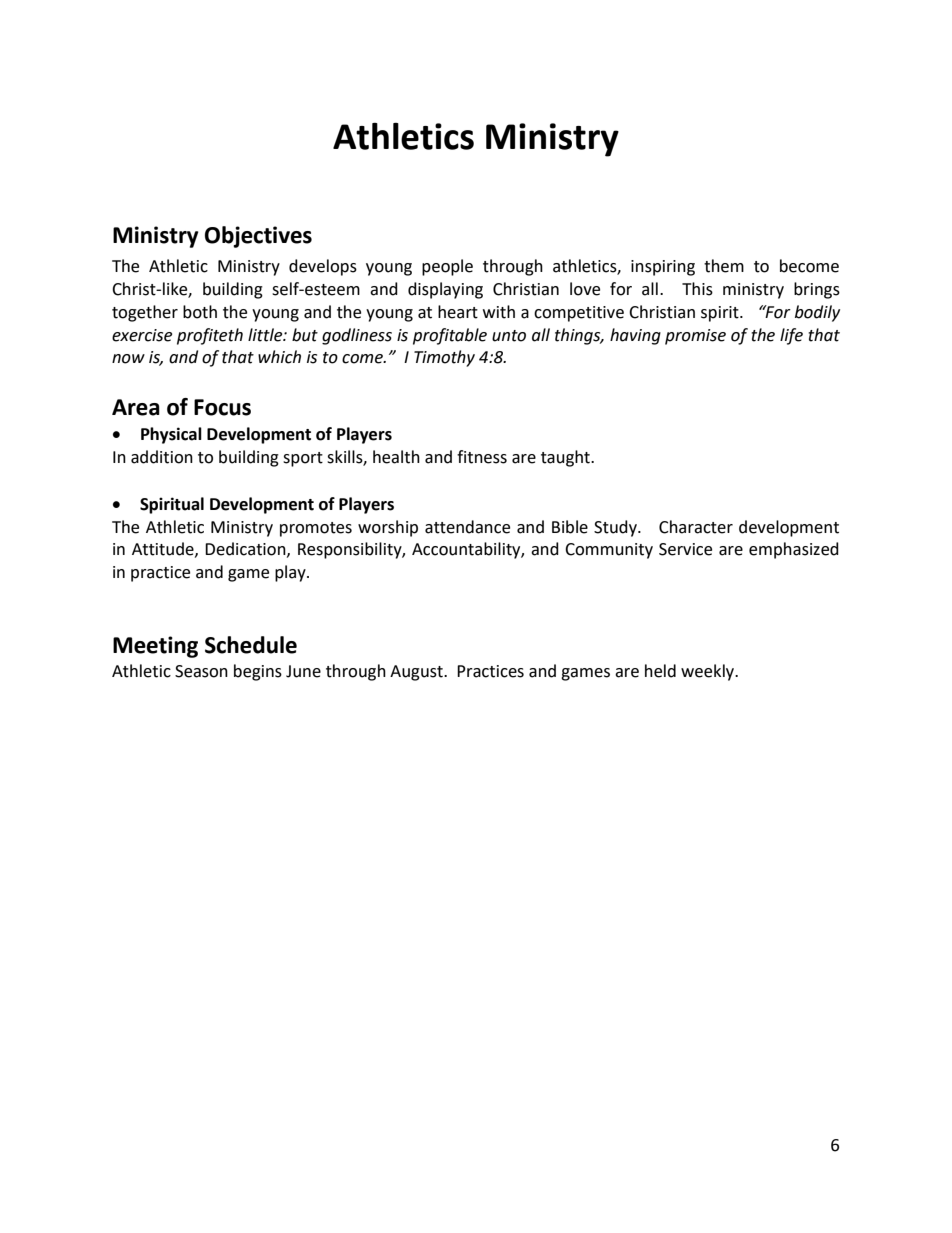 The height and width of the document is (1233, 952). What do you see at coordinates (316, 529) in the document?
I see `promotes` at bounding box center [316, 529].
